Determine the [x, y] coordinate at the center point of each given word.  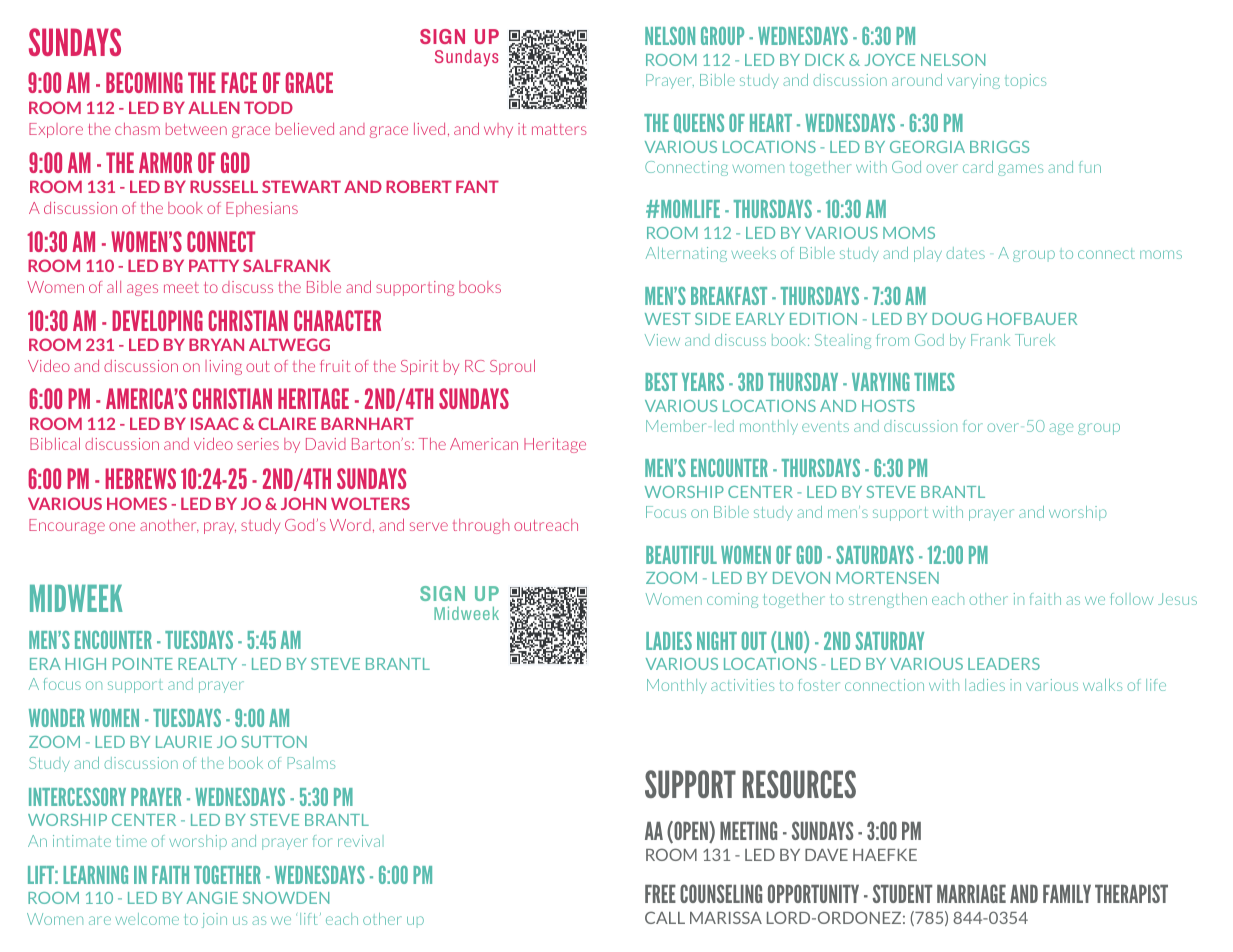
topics [1025, 81]
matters [559, 129]
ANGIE [212, 898]
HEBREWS [140, 478]
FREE [660, 894]
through [481, 526]
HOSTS [888, 406]
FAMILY [1067, 894]
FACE [239, 82]
